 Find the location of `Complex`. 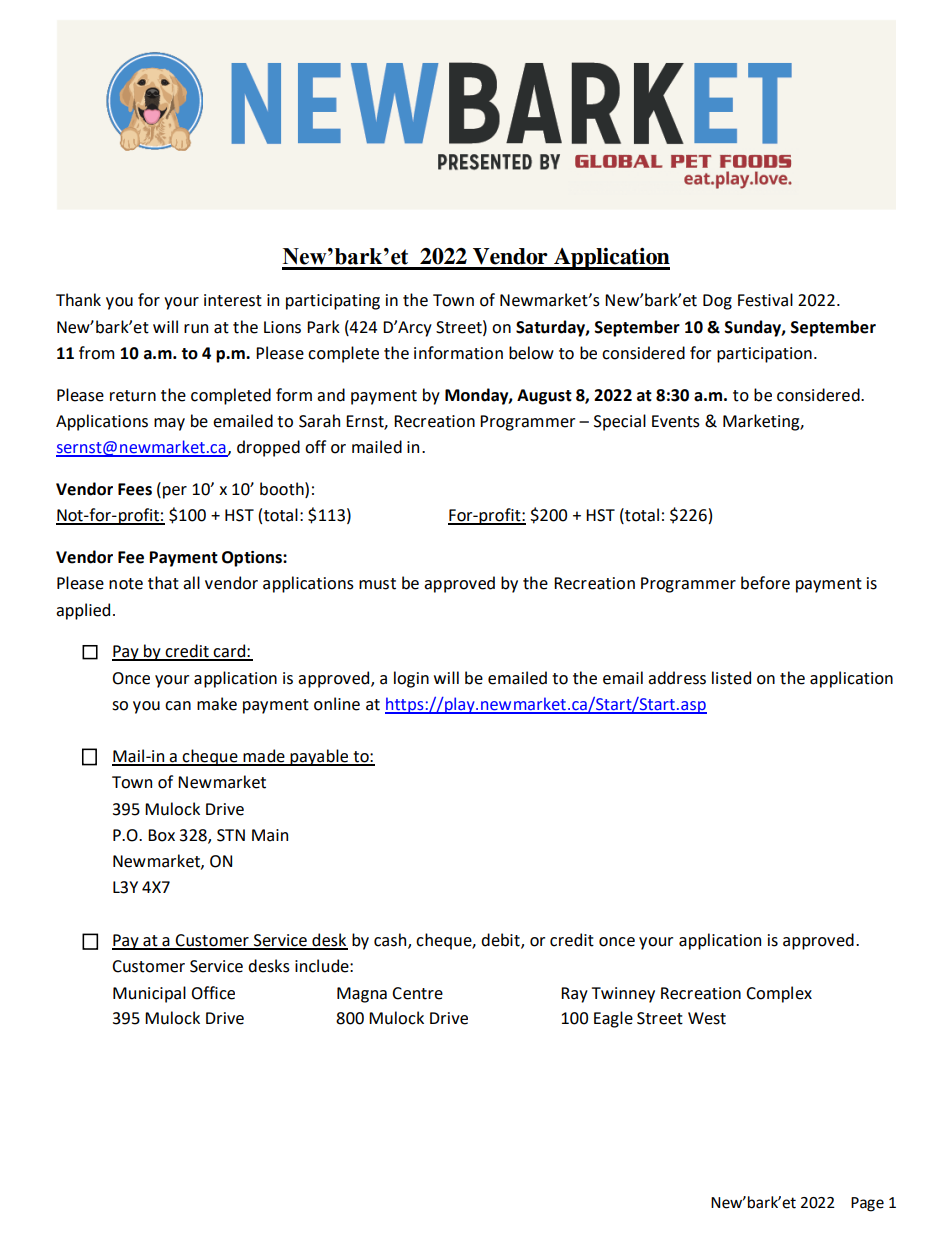

Complex is located at coordinates (779, 994).
